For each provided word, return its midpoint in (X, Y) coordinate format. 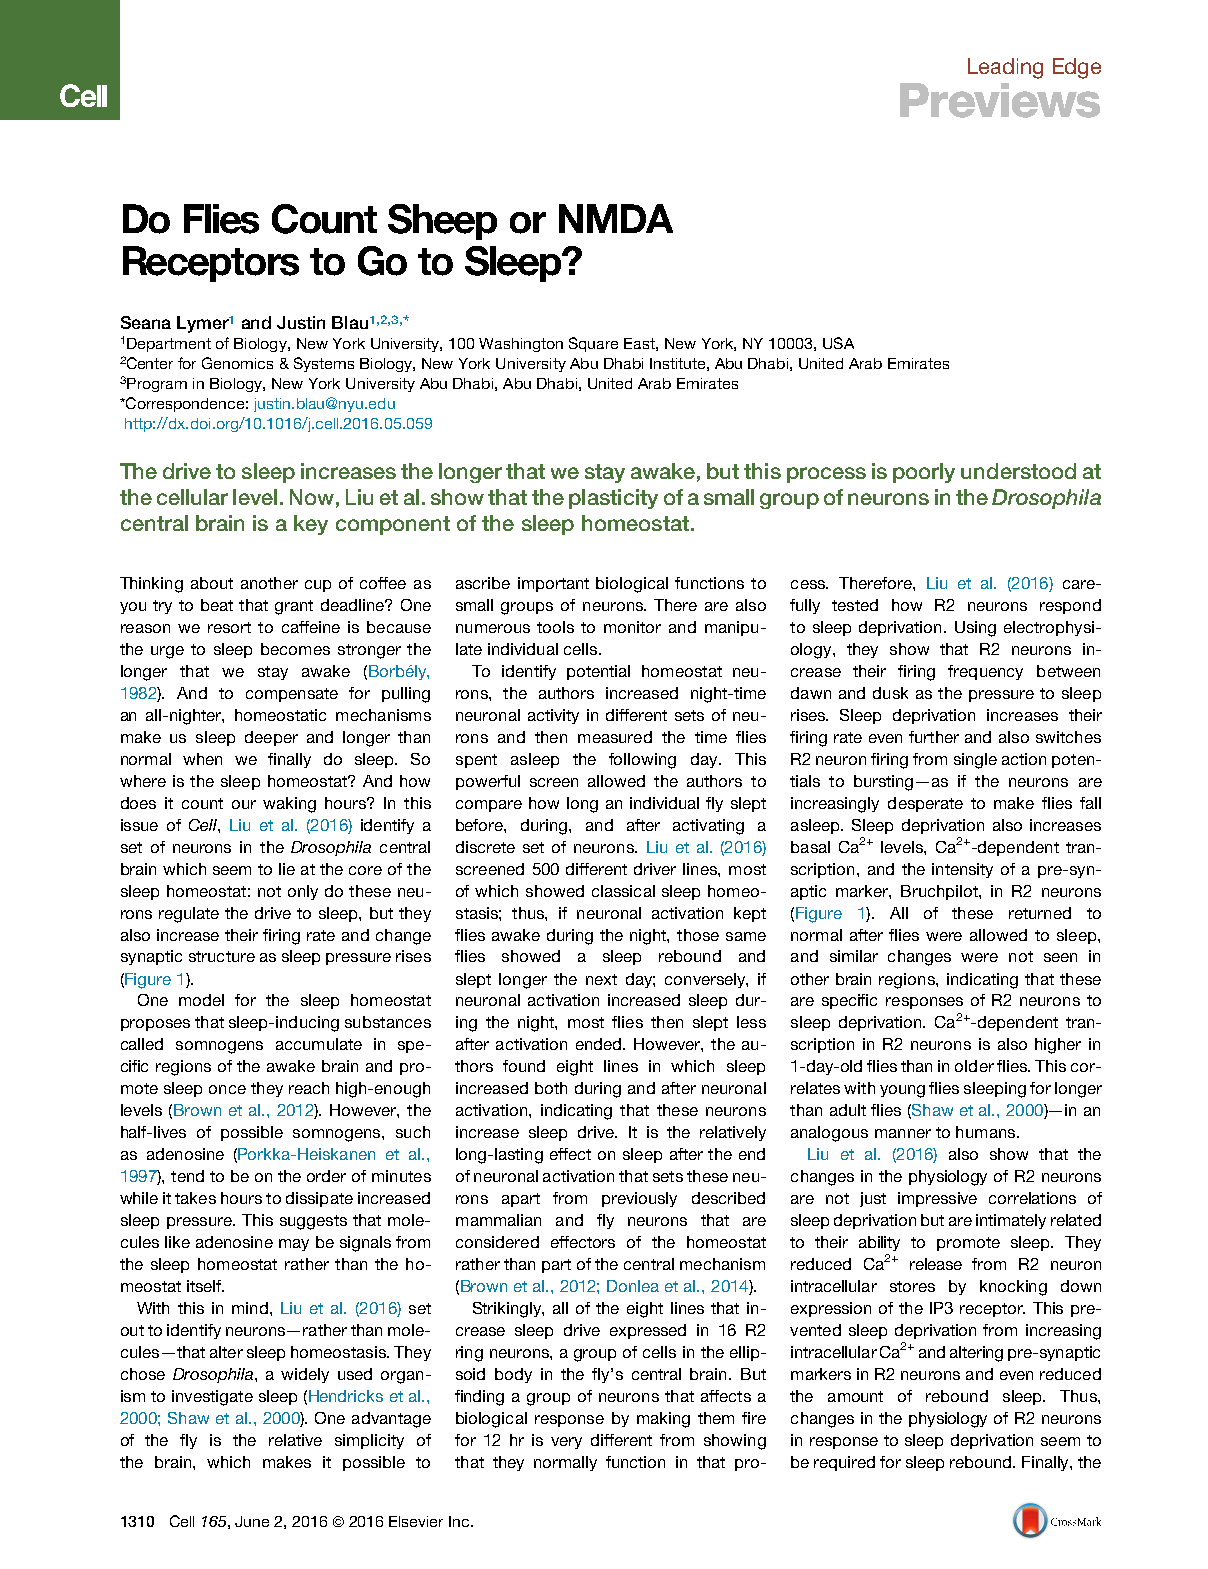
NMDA (616, 218)
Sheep (442, 222)
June (252, 1521)
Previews (1000, 100)
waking (289, 805)
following (642, 761)
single (975, 761)
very (566, 1443)
